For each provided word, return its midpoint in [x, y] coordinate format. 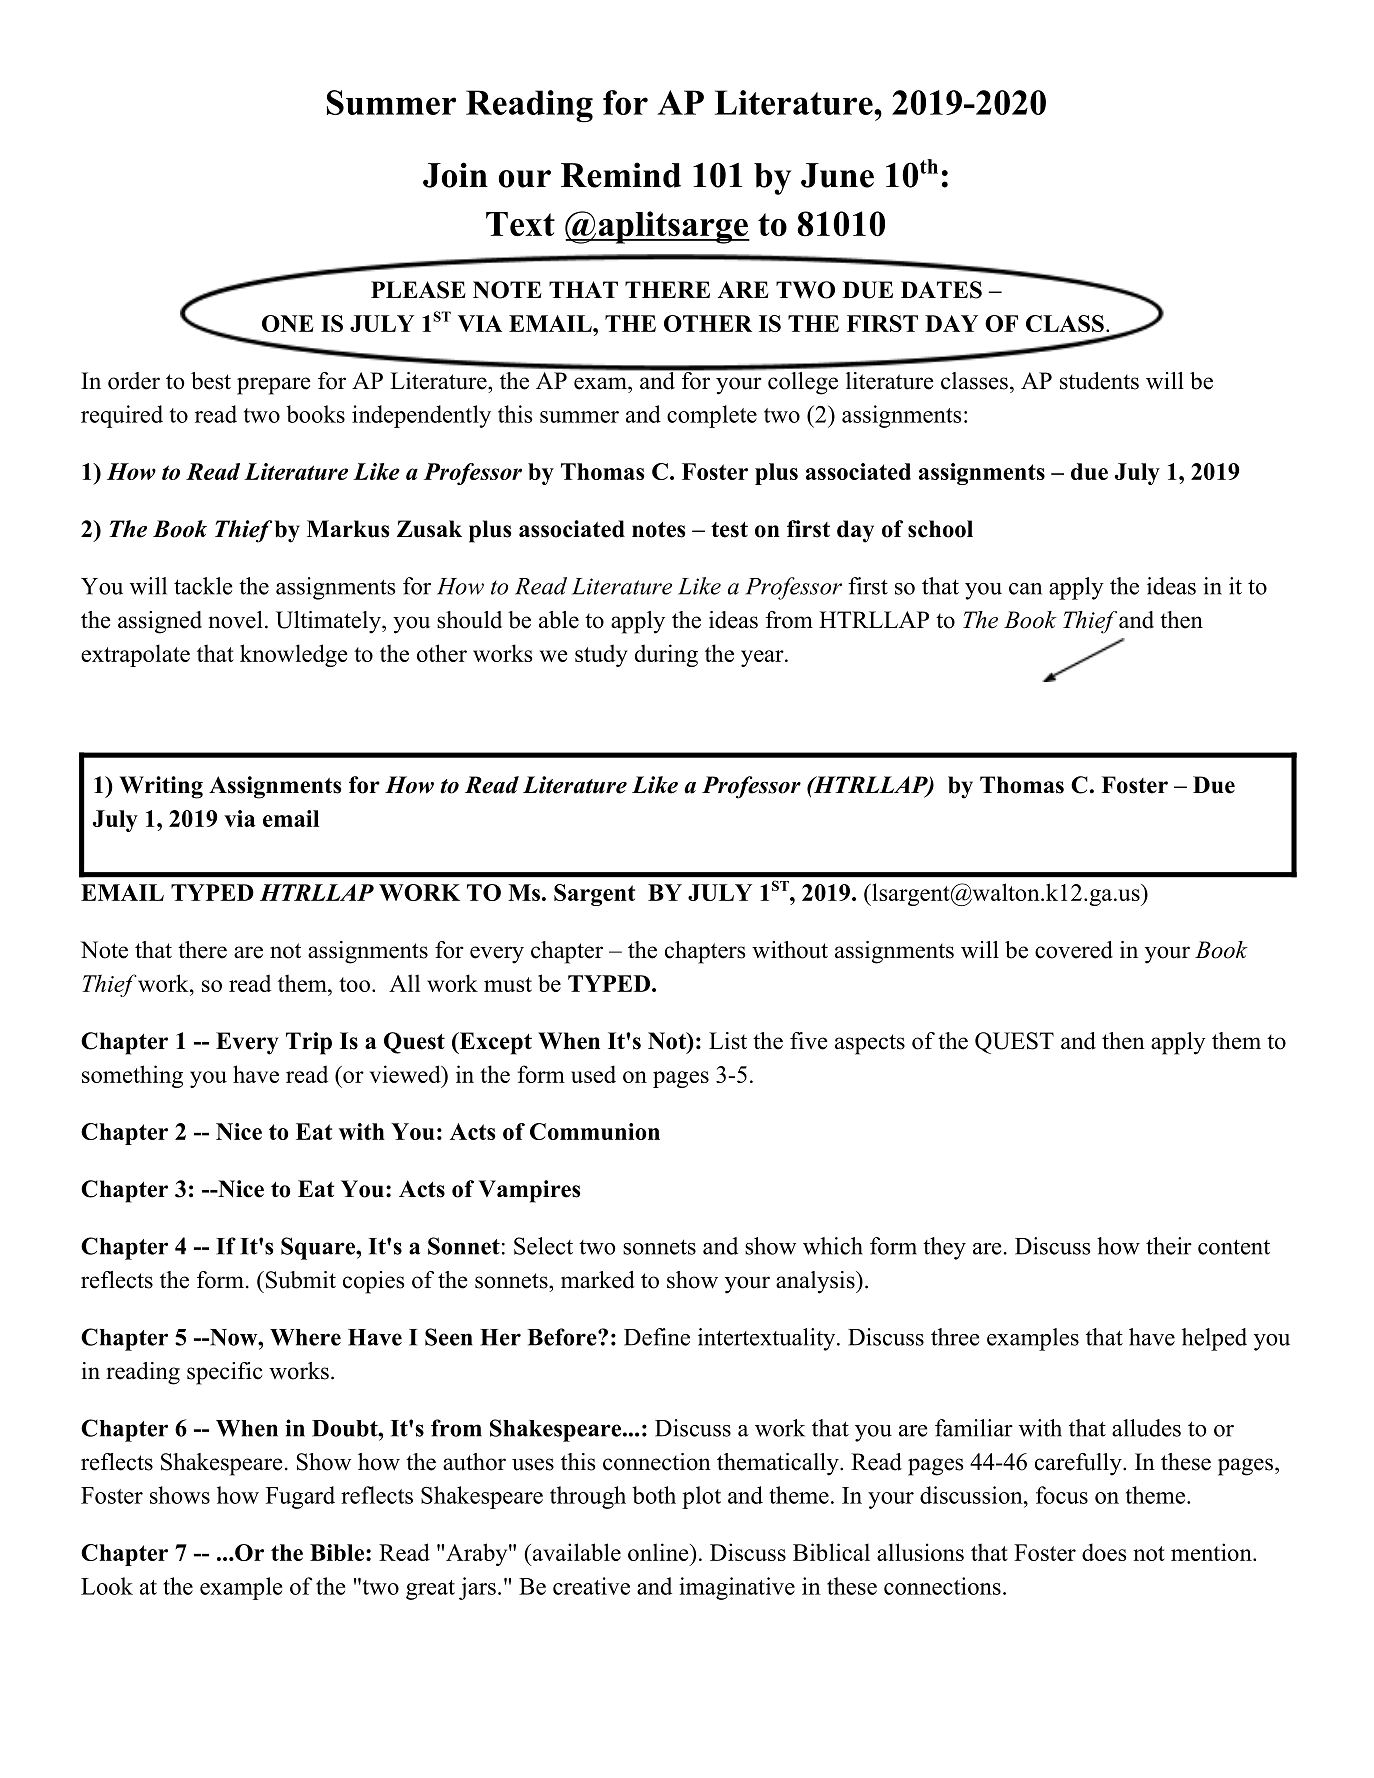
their [1169, 1246]
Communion [595, 1131]
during [666, 655]
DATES [941, 290]
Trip [309, 1043]
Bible [337, 1552]
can [1025, 589]
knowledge [294, 655]
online [659, 1552]
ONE [288, 323]
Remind [621, 175]
